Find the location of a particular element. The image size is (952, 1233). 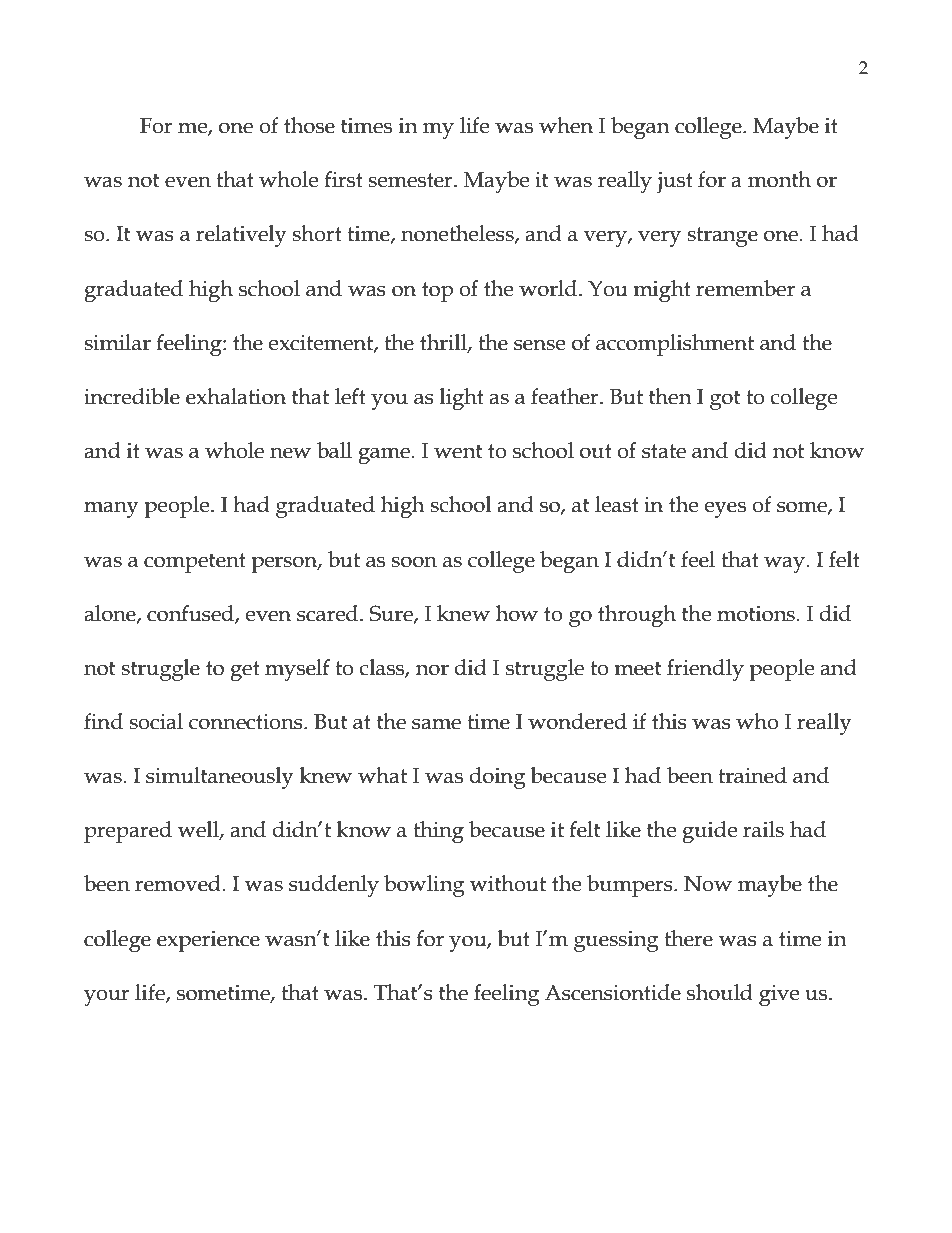

just is located at coordinates (675, 182).
